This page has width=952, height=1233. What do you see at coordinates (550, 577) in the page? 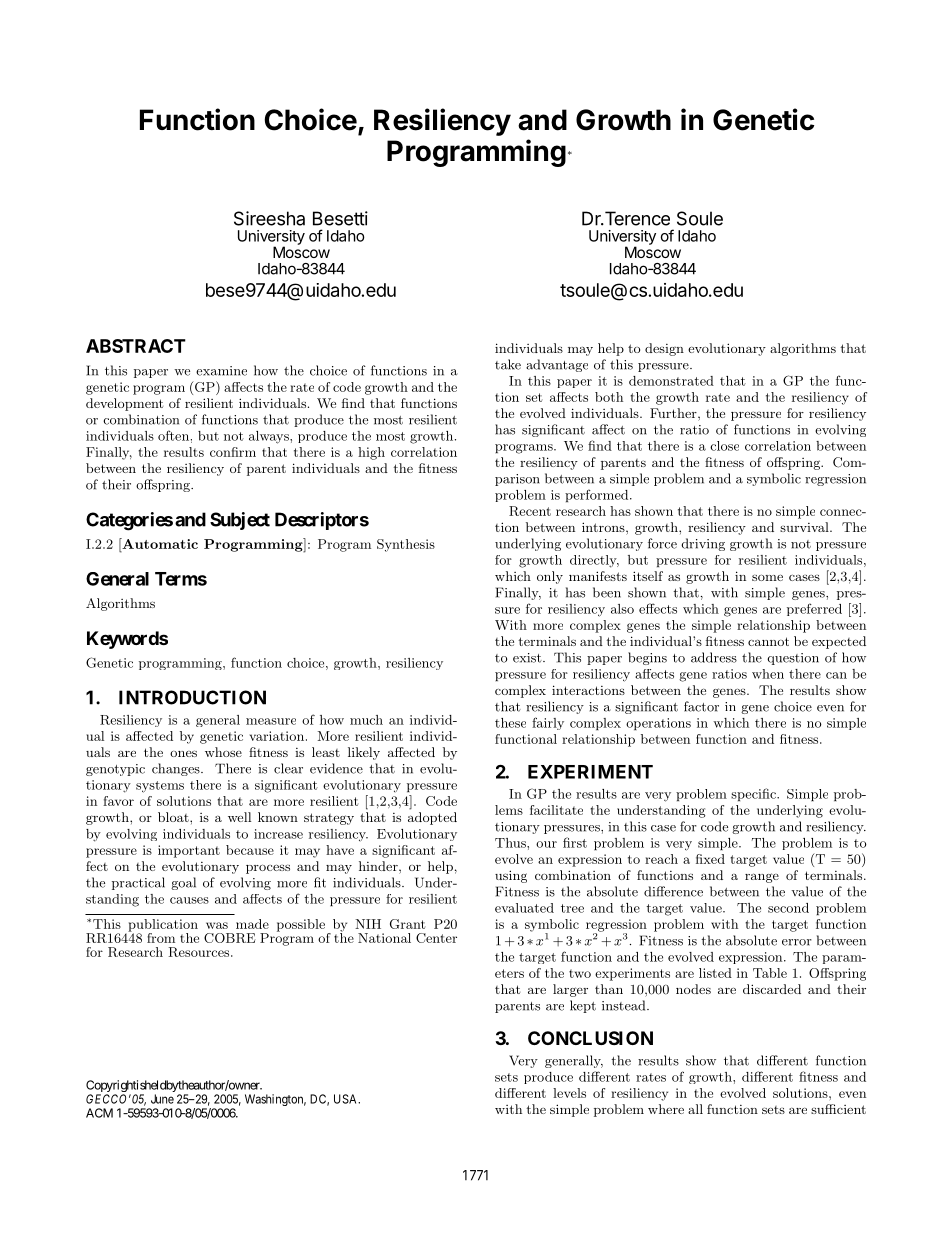
I see `only` at bounding box center [550, 577].
